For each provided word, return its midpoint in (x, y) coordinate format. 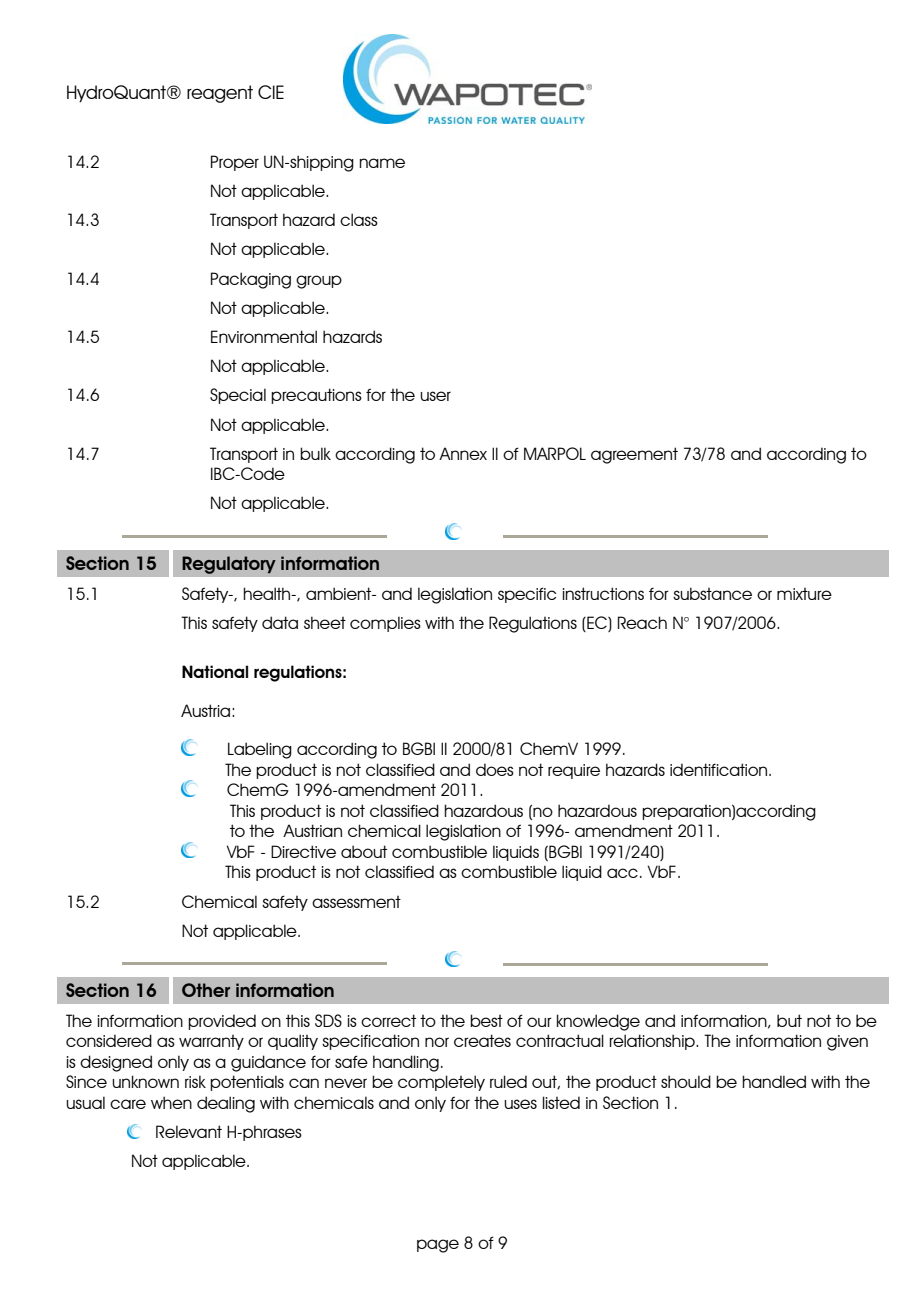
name (382, 163)
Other (206, 990)
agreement (634, 455)
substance (712, 593)
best (486, 1020)
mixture (804, 594)
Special (238, 396)
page (438, 1246)
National (215, 671)
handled (774, 1081)
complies (385, 624)
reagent (220, 94)
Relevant (189, 1131)
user (435, 396)
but (789, 1020)
